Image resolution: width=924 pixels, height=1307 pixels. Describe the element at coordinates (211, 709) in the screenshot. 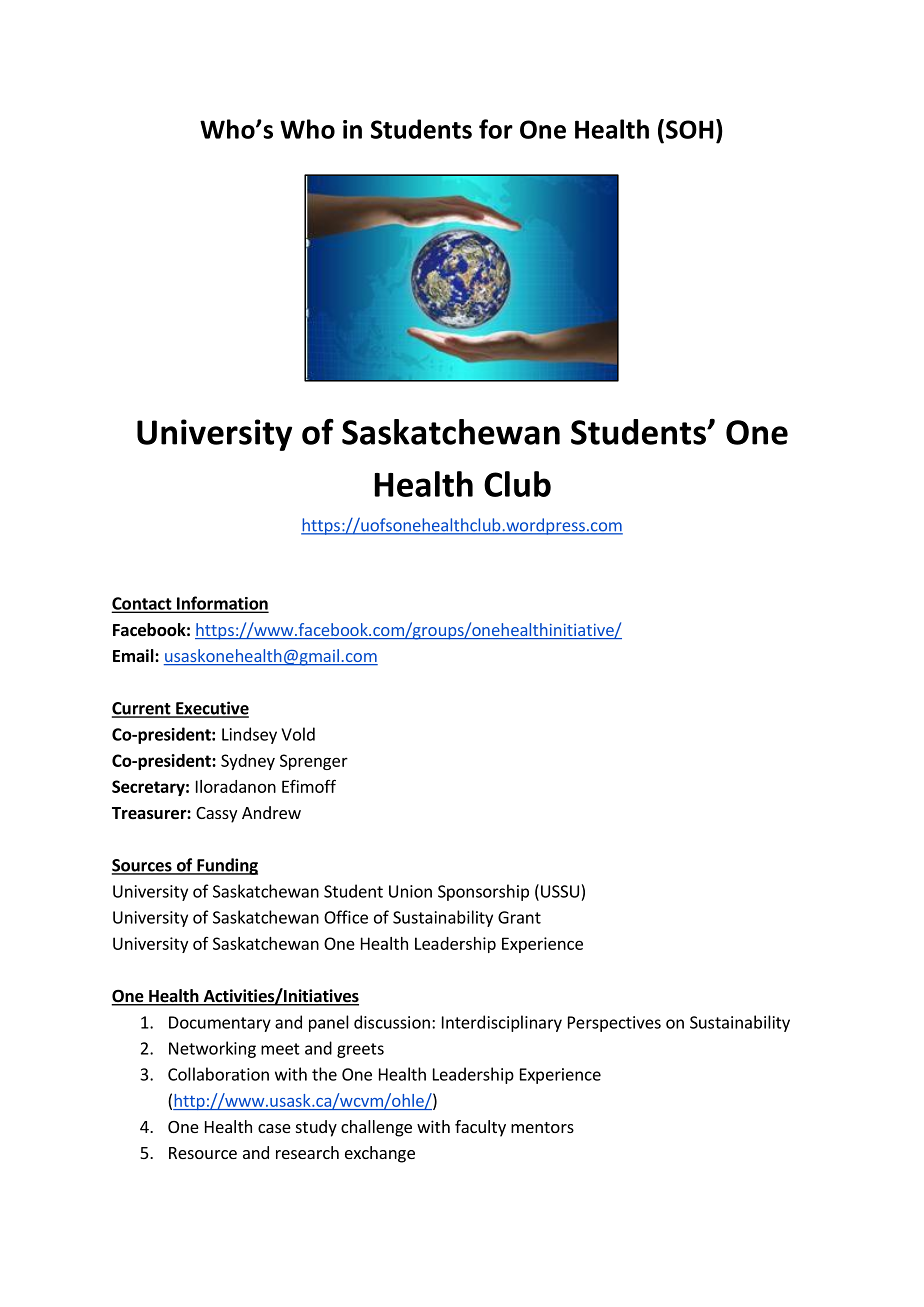

I see `Executive` at that location.
